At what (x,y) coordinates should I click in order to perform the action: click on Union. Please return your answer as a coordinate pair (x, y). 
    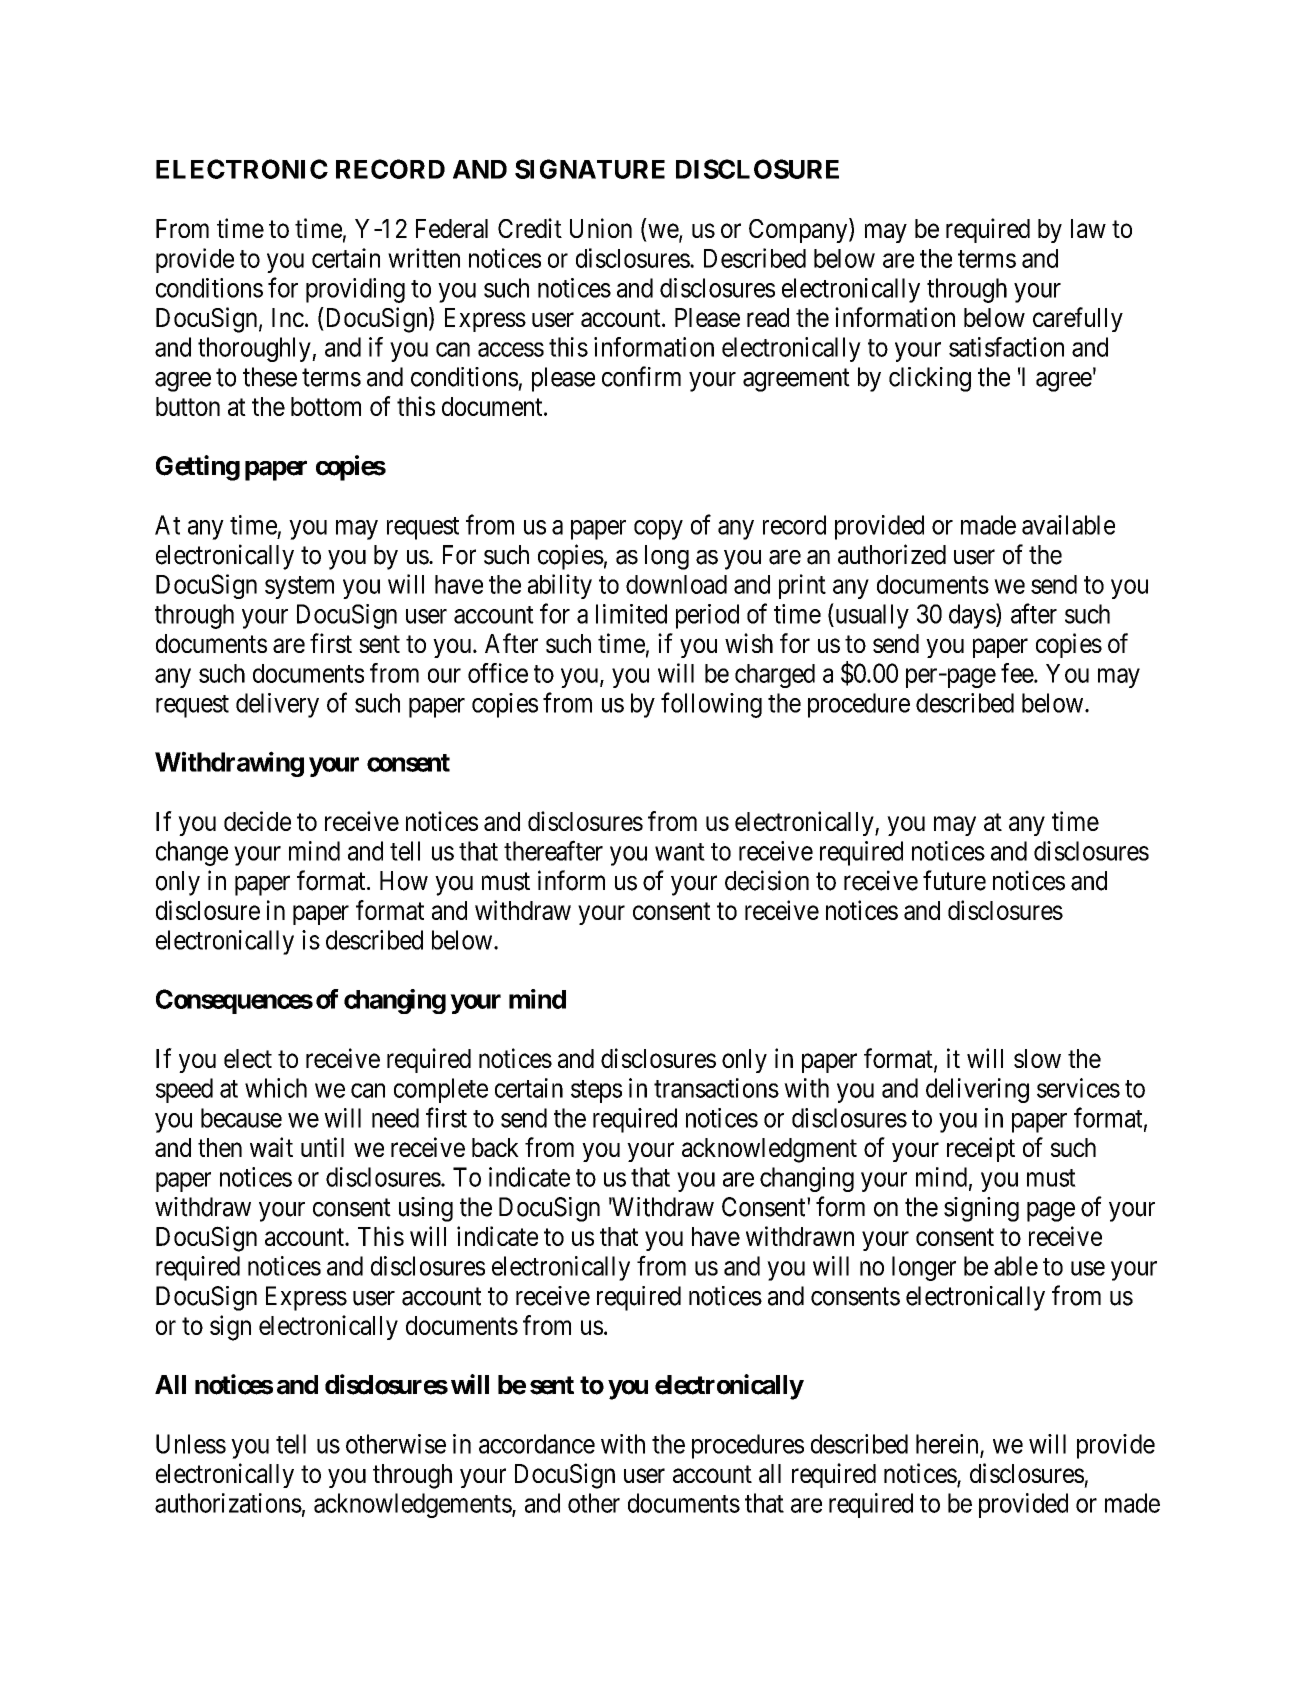
    Looking at the image, I should click on (601, 228).
